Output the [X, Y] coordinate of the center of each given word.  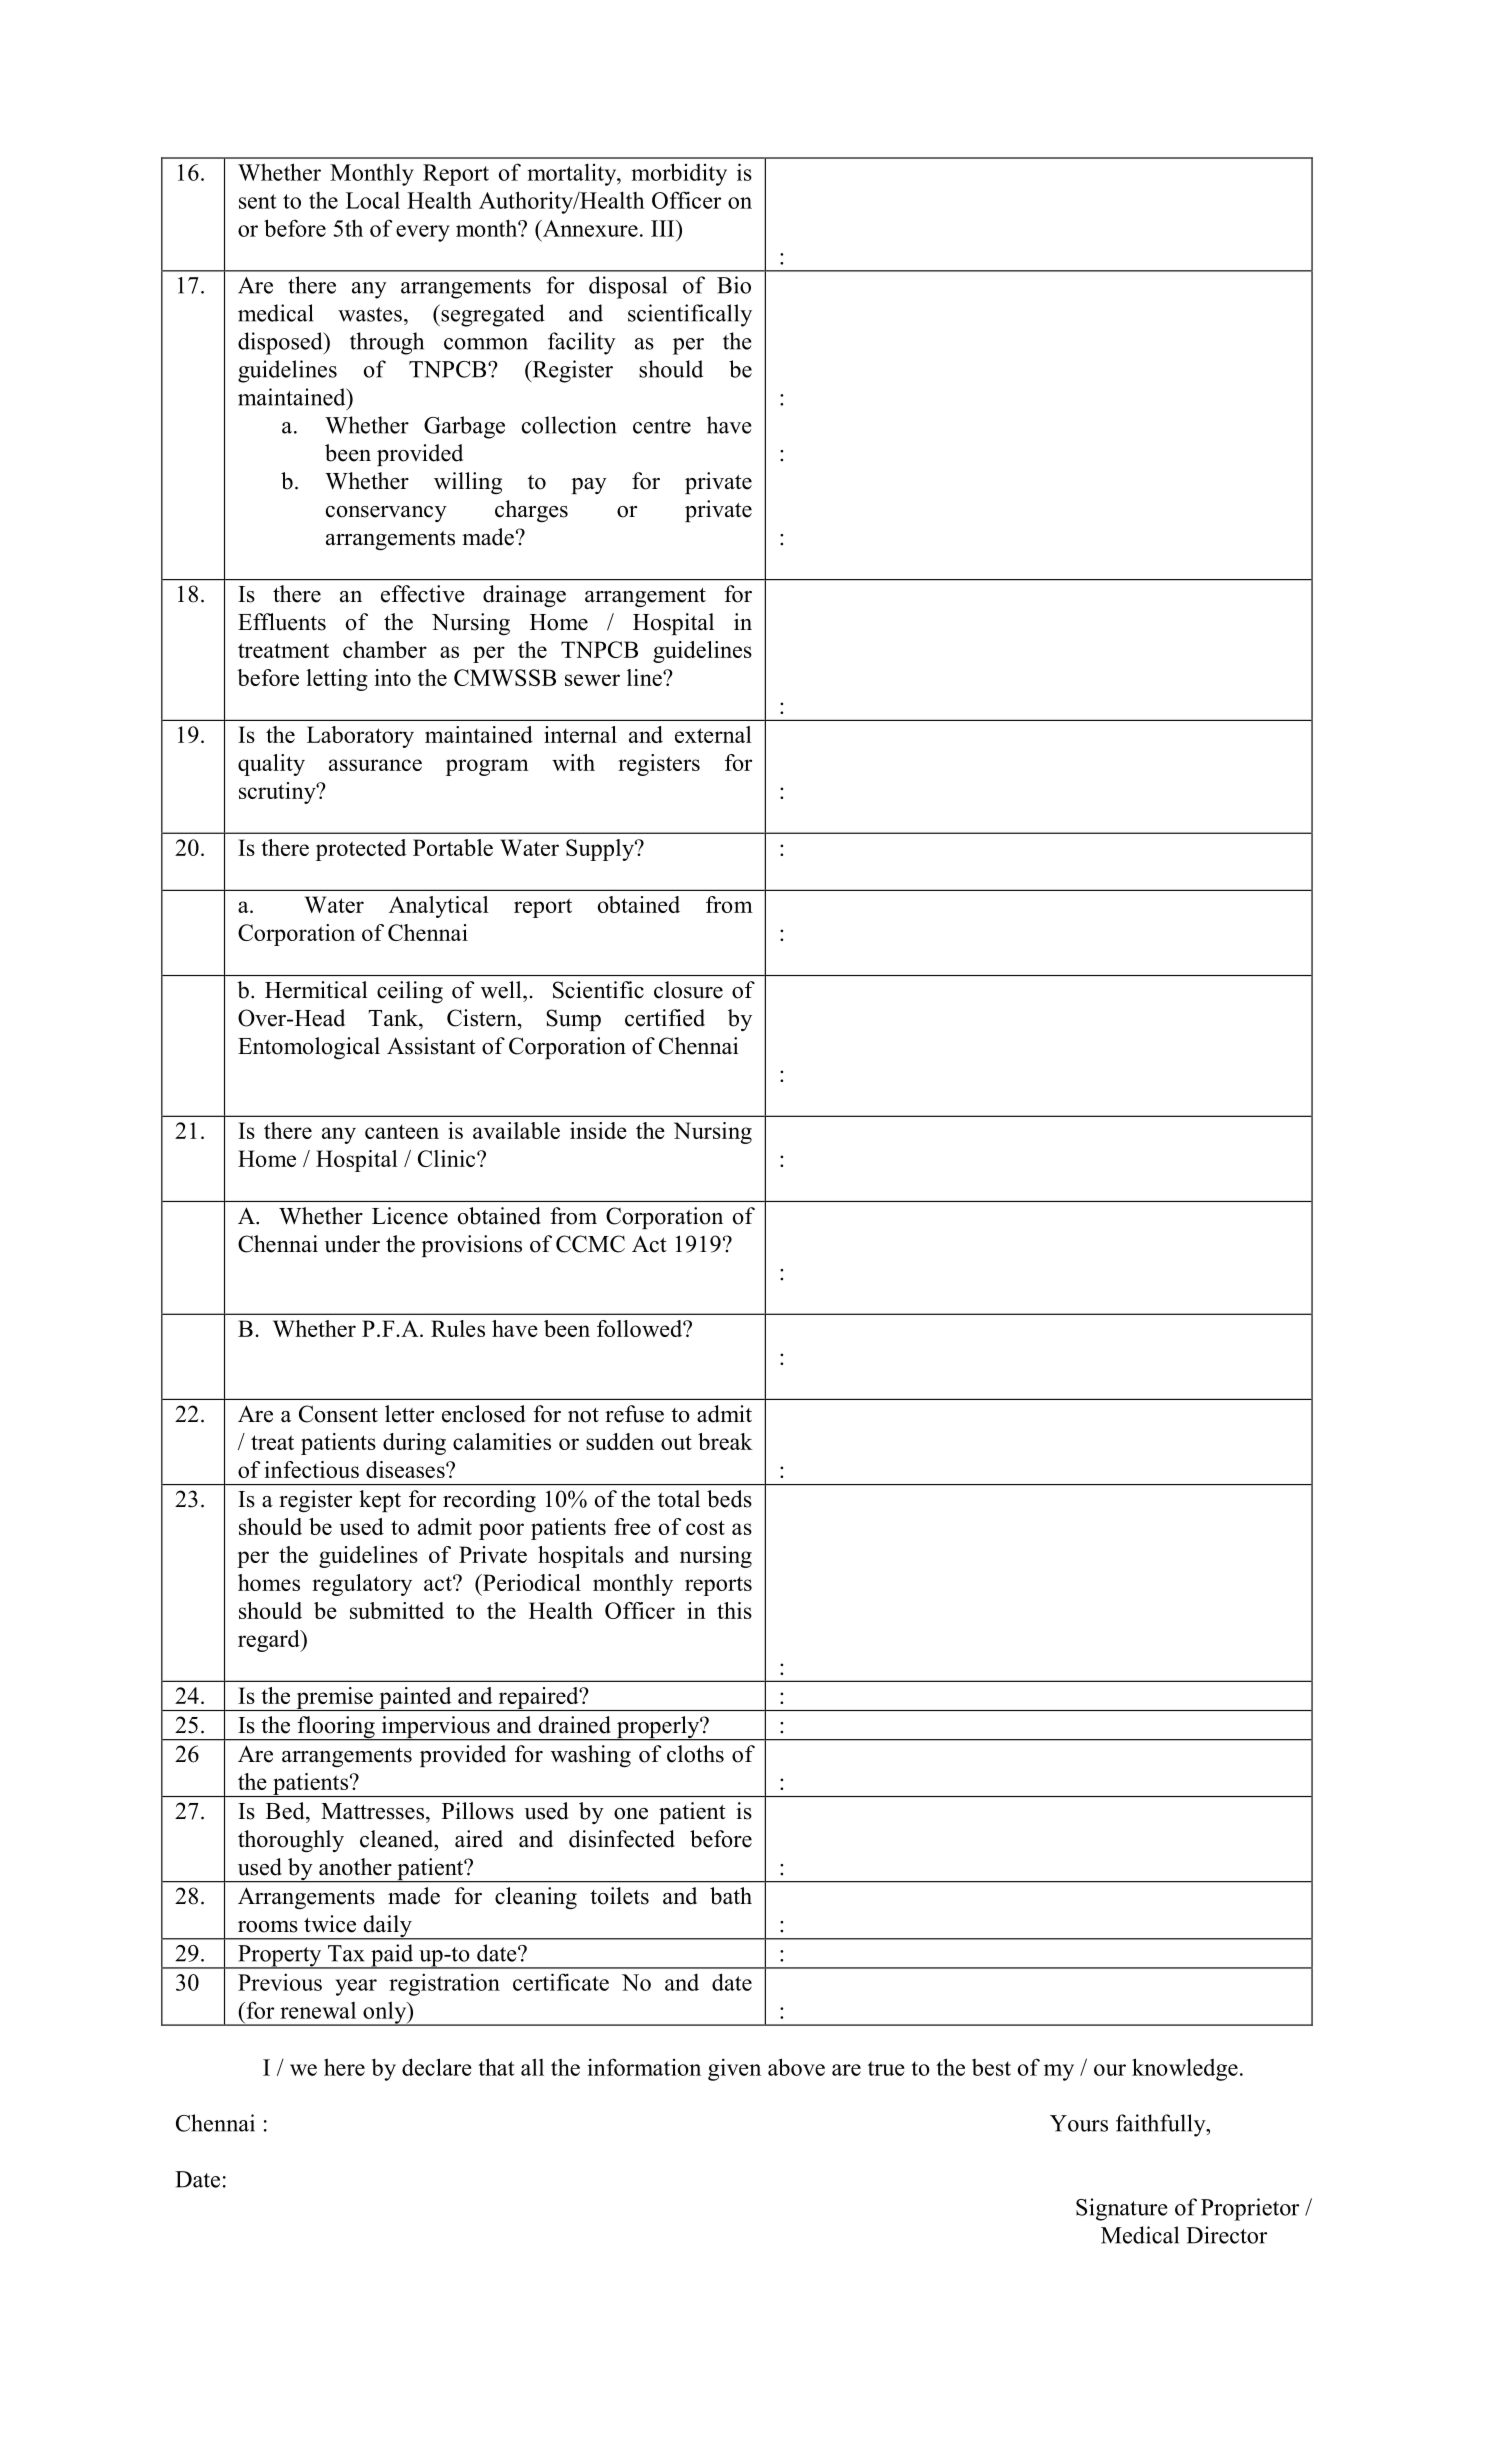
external [713, 734]
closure [688, 990]
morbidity [679, 174]
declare [437, 2067]
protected [361, 850]
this [734, 1610]
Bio [734, 285]
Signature [1122, 2209]
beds [729, 1499]
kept [380, 1501]
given [734, 2069]
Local [373, 200]
